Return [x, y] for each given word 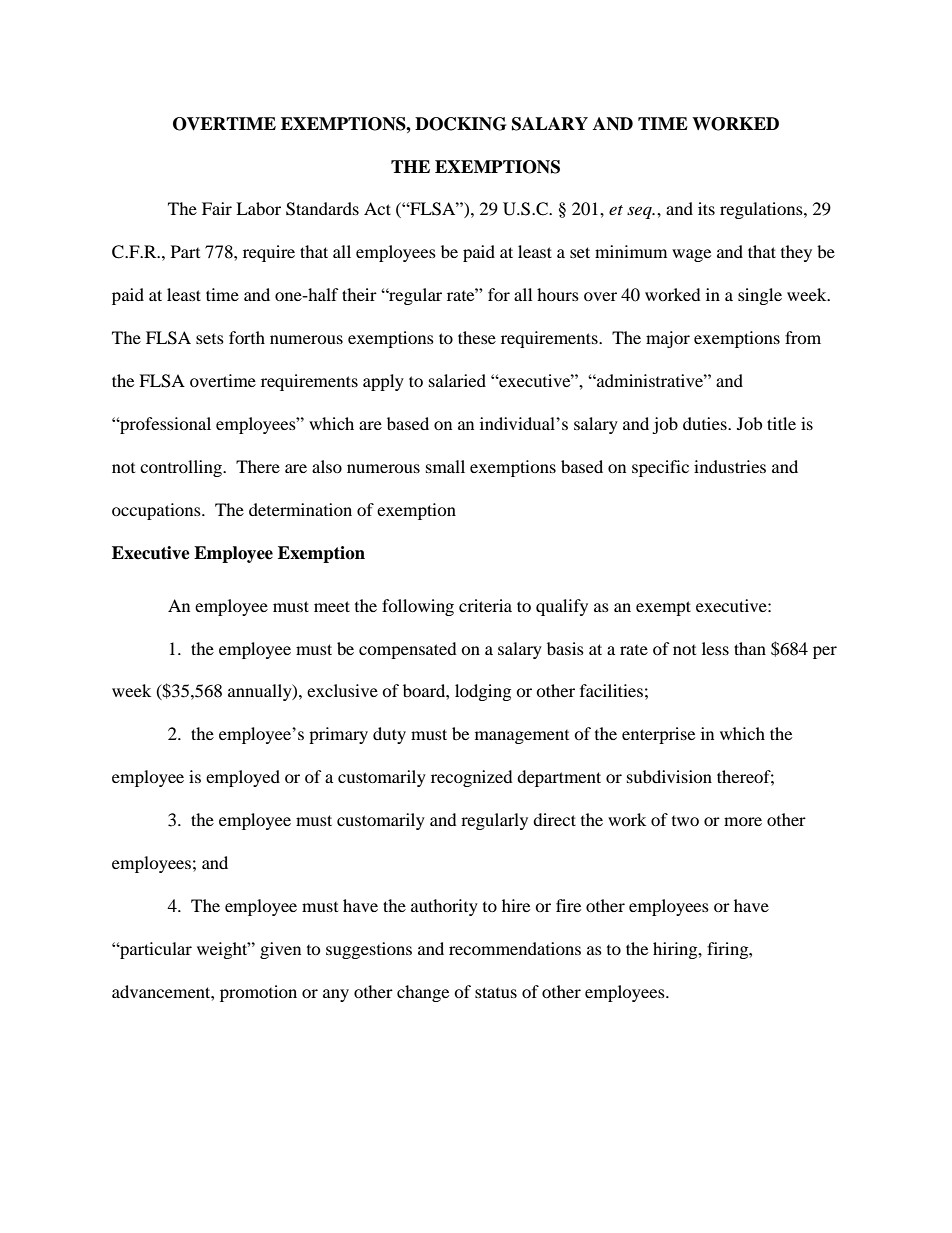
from [803, 337]
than [750, 648]
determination [300, 509]
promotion [258, 993]
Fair [217, 208]
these [477, 337]
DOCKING [460, 124]
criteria [485, 605]
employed [243, 778]
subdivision [669, 776]
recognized [472, 778]
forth [247, 337]
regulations [762, 210]
